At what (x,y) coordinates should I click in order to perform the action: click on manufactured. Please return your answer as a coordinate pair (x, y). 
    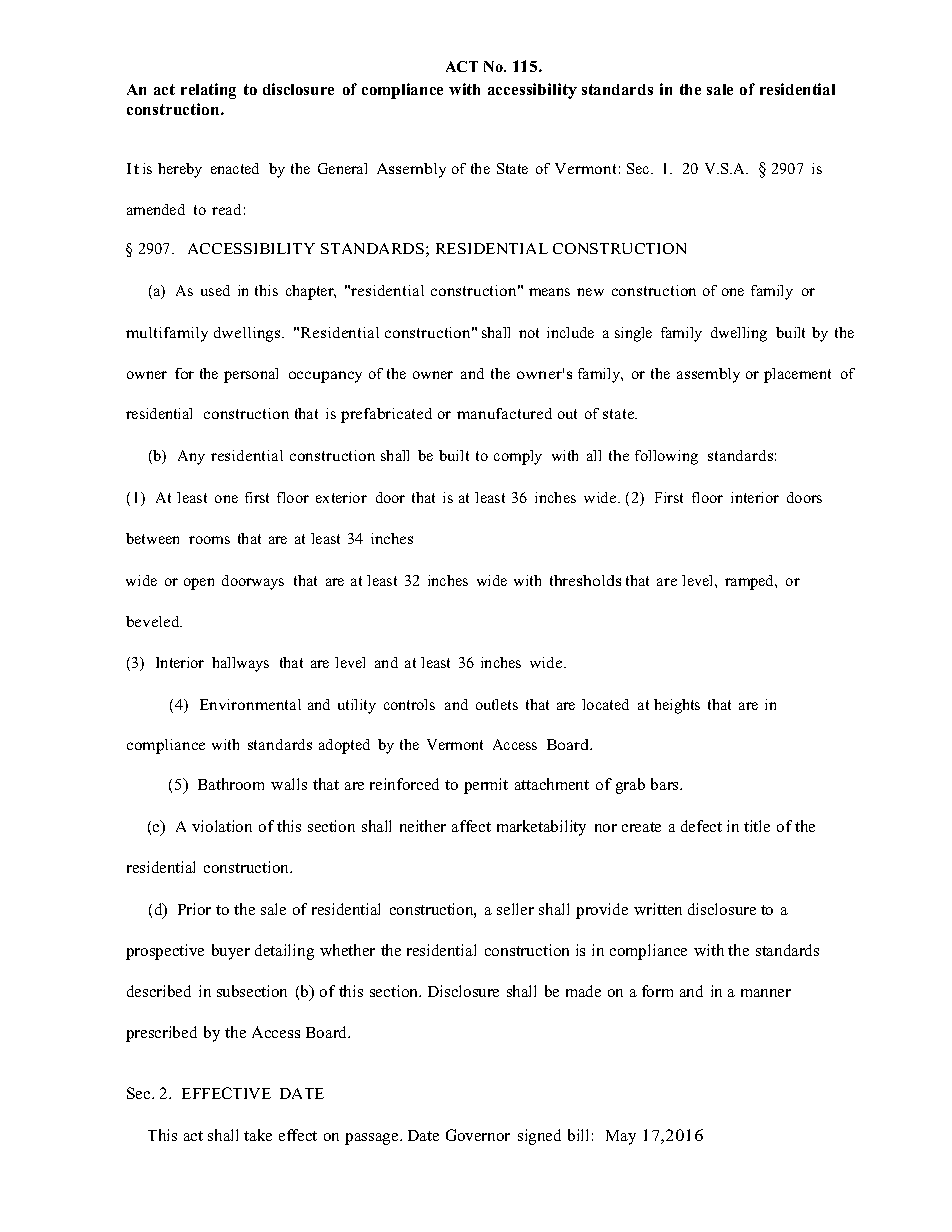
    Looking at the image, I should click on (504, 413).
